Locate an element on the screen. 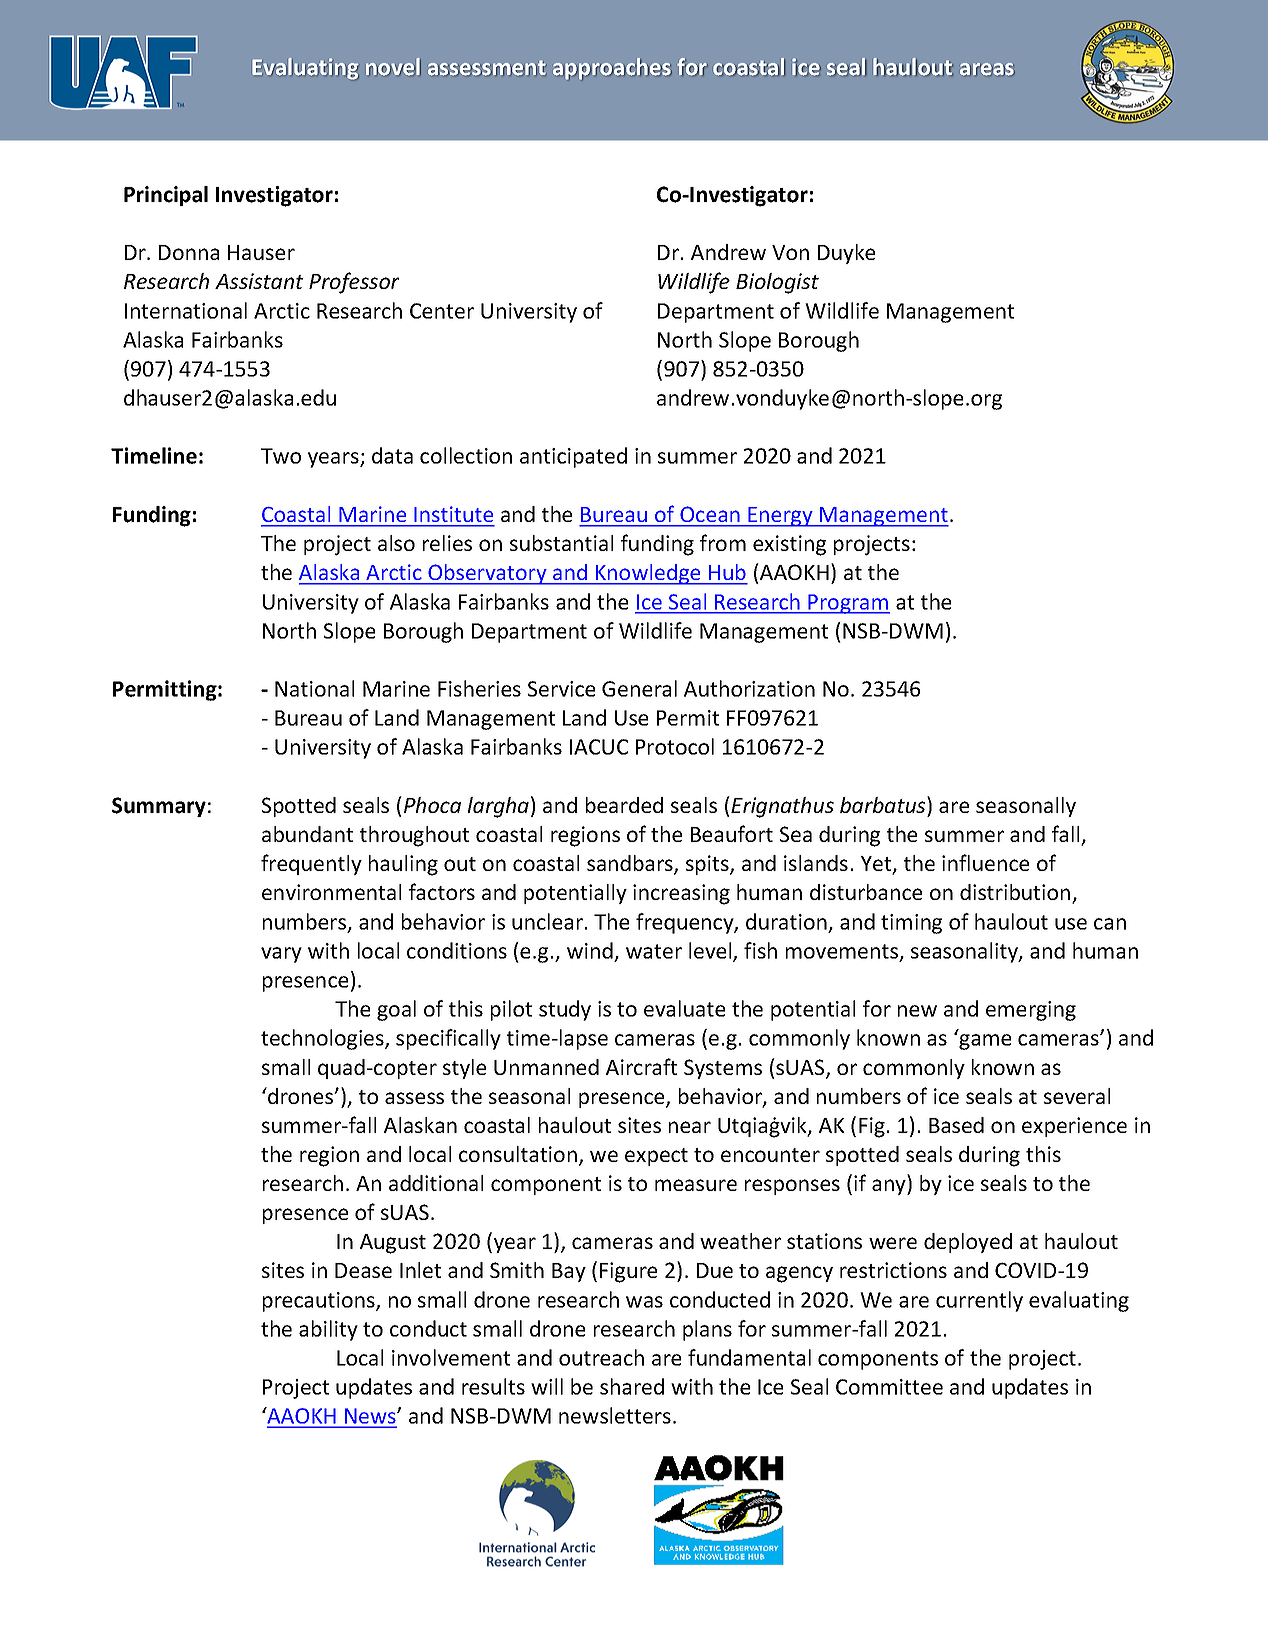 Image resolution: width=1268 pixels, height=1641 pixels. outreach is located at coordinates (601, 1357).
